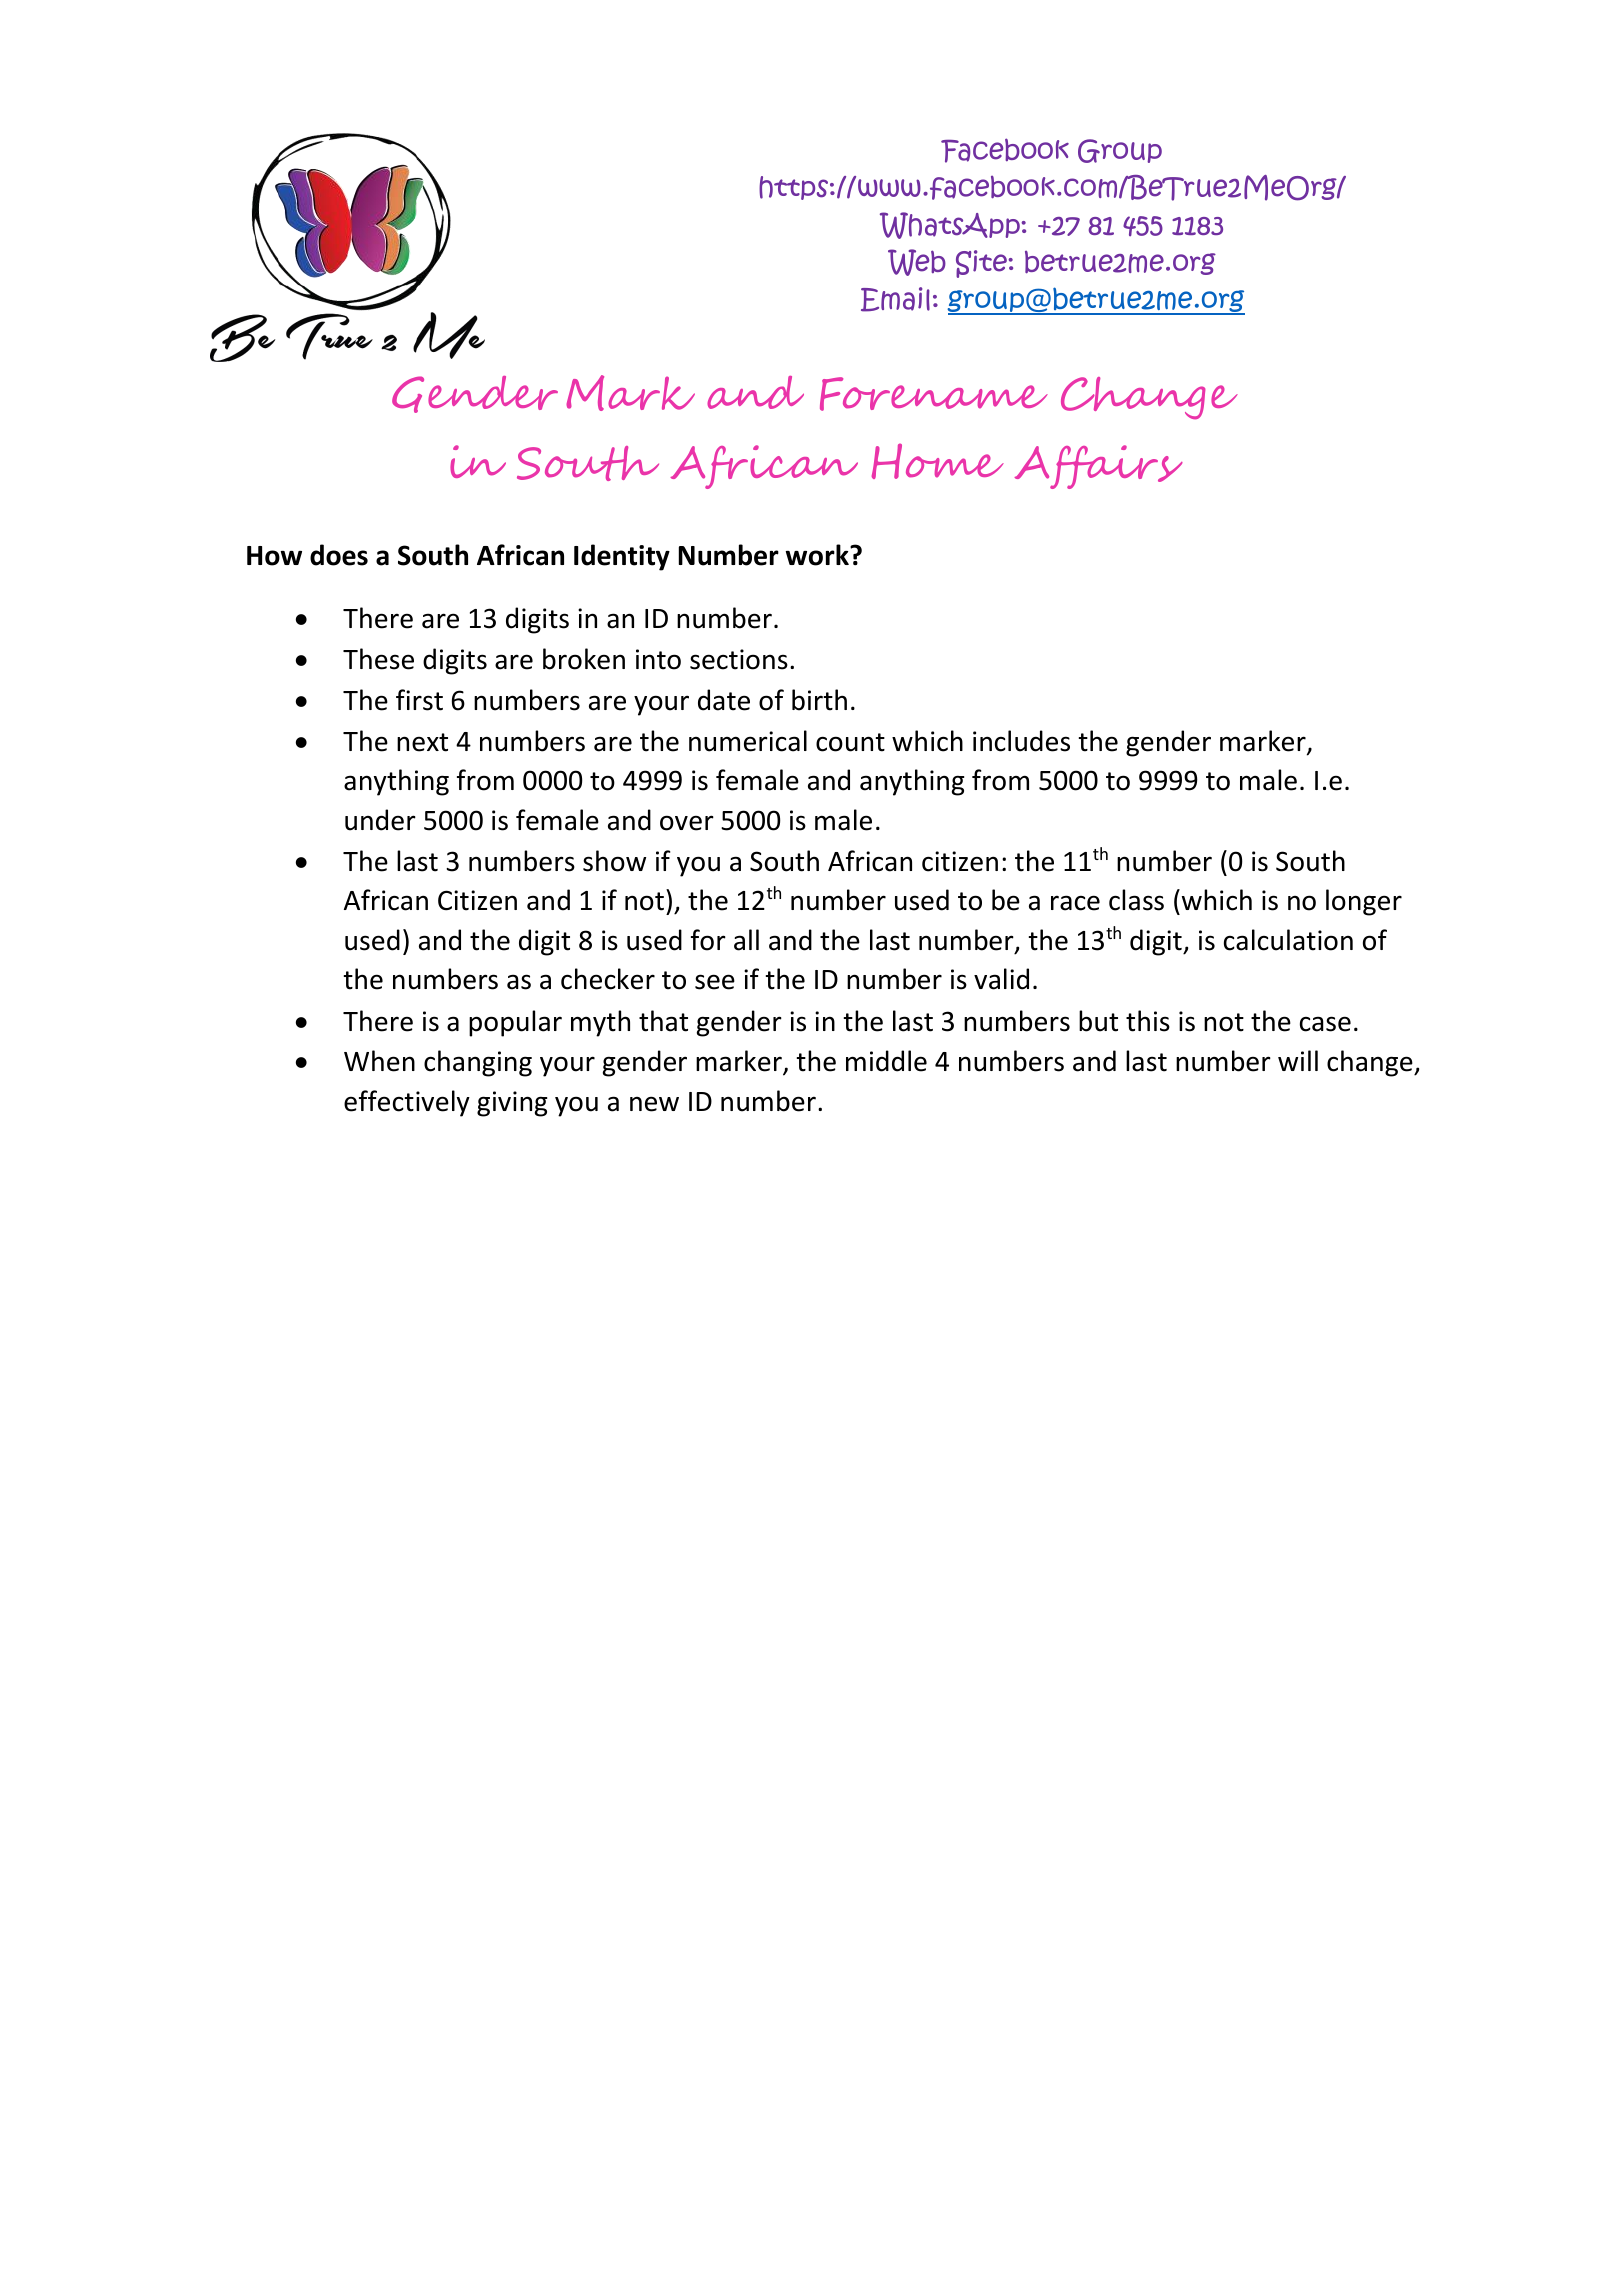 The height and width of the screenshot is (2294, 1622). Describe the element at coordinates (938, 461) in the screenshot. I see `Home` at that location.
